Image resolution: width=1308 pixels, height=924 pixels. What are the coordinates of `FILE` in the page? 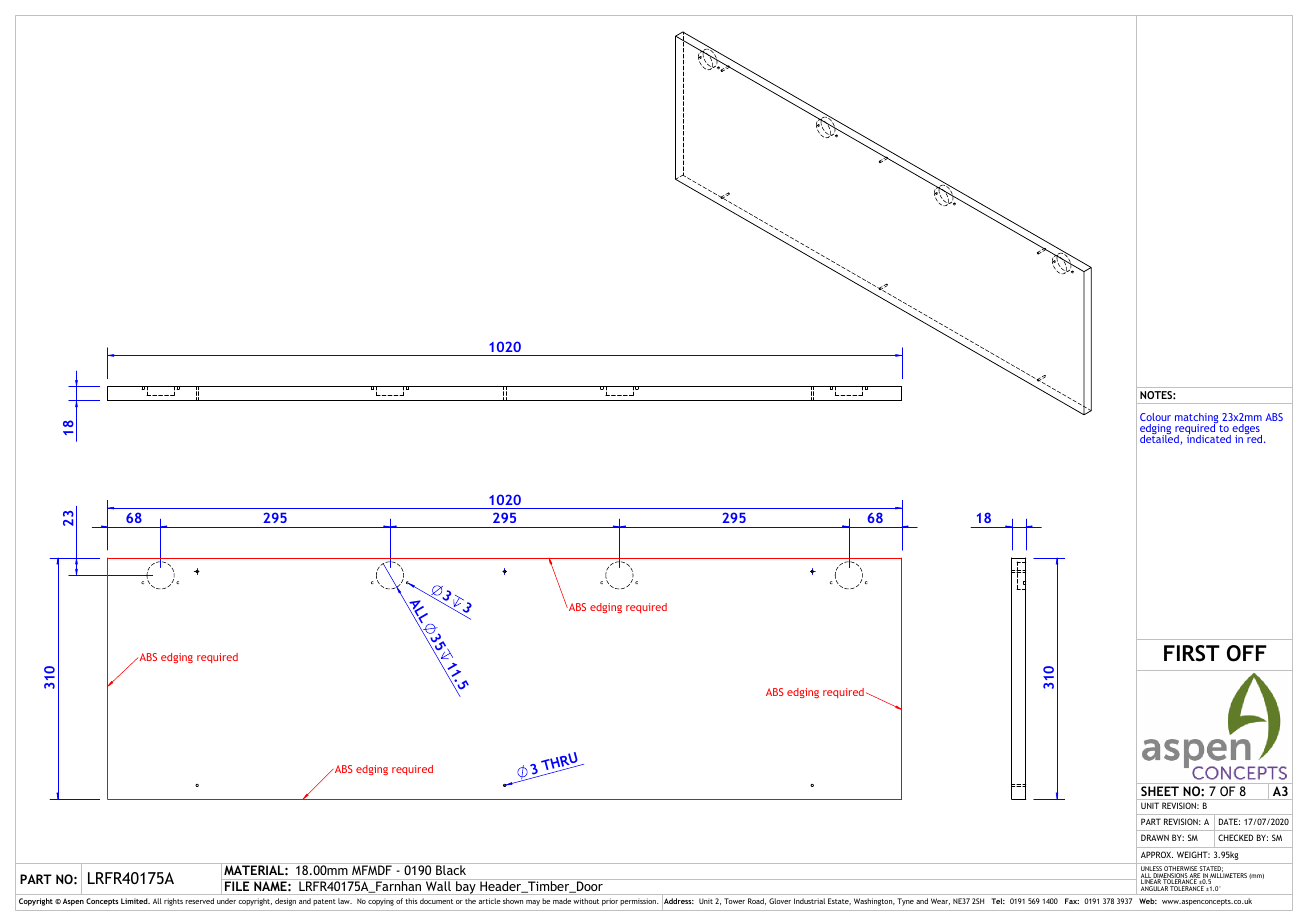 It's located at (237, 886).
